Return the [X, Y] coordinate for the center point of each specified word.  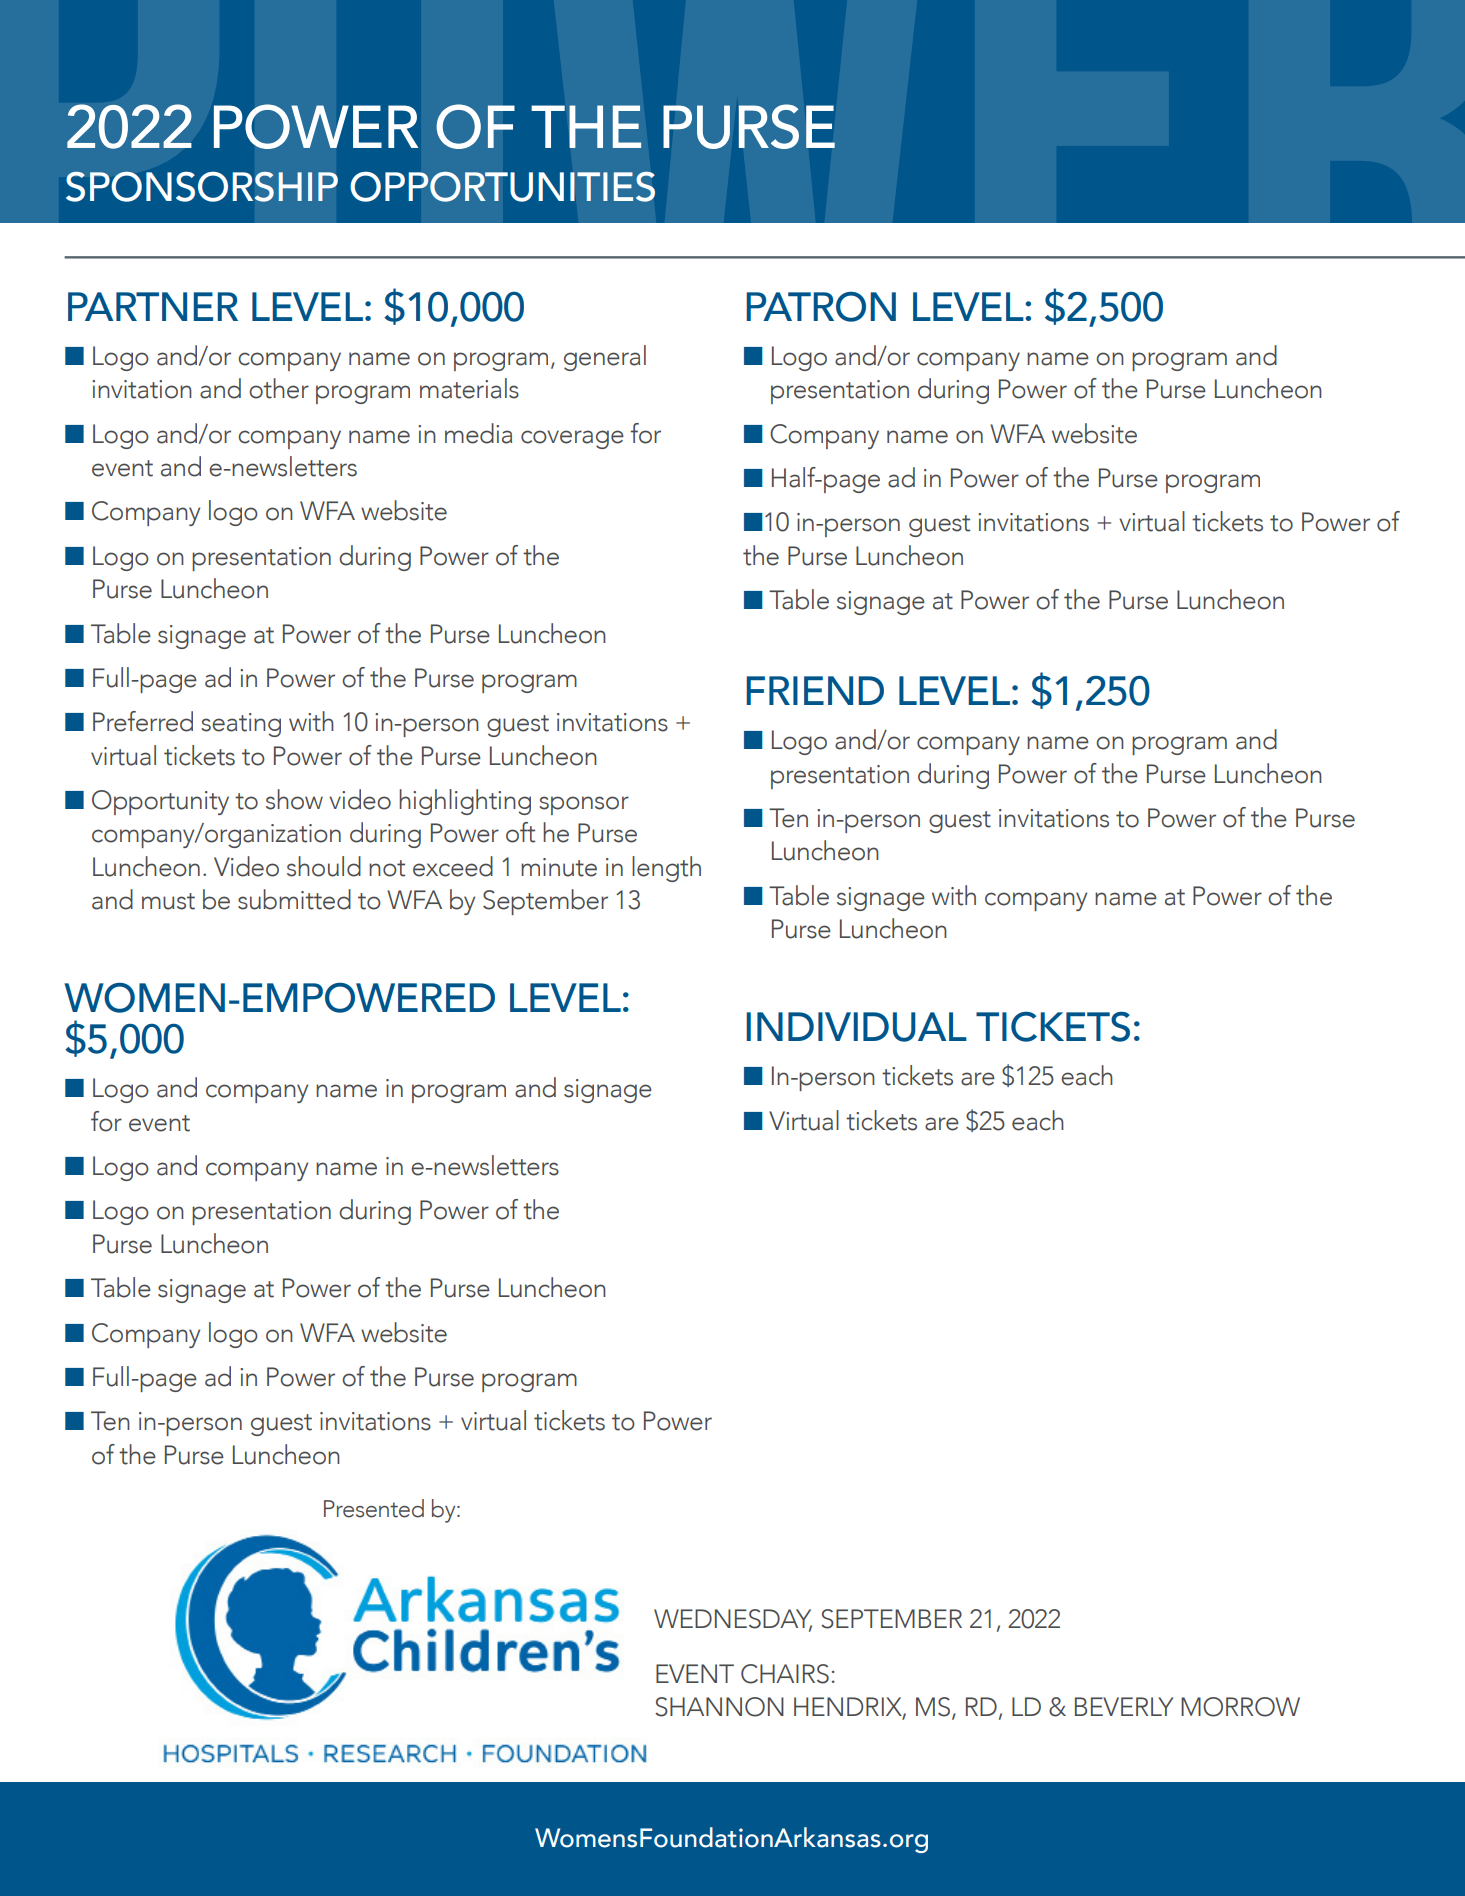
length [666, 869]
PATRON [821, 307]
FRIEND [815, 690]
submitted [294, 899]
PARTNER [153, 306]
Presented [374, 1508]
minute [559, 867]
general [605, 358]
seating [241, 725]
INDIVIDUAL [857, 1027]
